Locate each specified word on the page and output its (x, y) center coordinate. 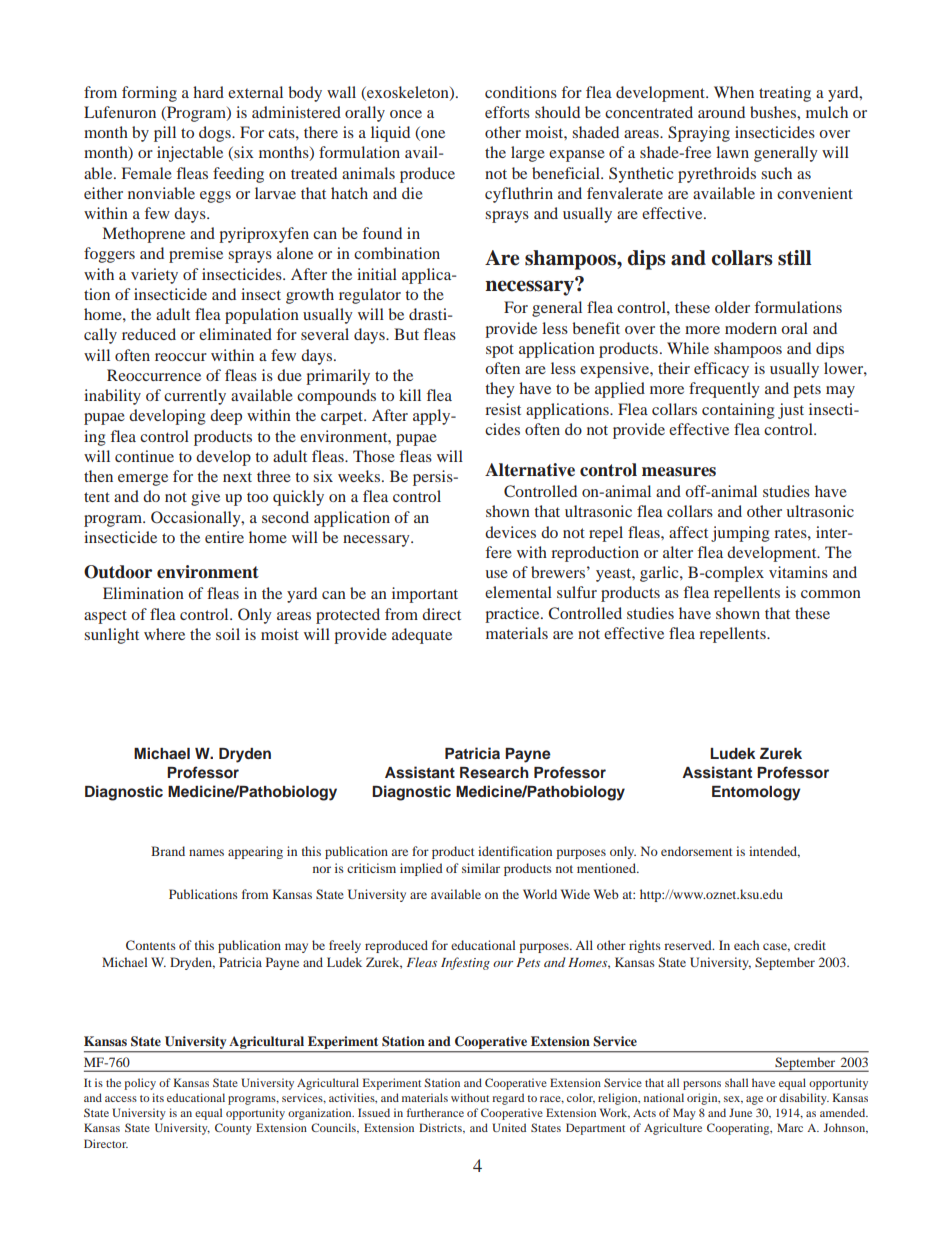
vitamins (798, 572)
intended (774, 852)
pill (165, 134)
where (164, 634)
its (158, 1097)
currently (195, 397)
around (721, 112)
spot (500, 351)
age (754, 1100)
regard (508, 1099)
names (206, 852)
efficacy (721, 370)
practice (513, 615)
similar (481, 868)
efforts (507, 112)
